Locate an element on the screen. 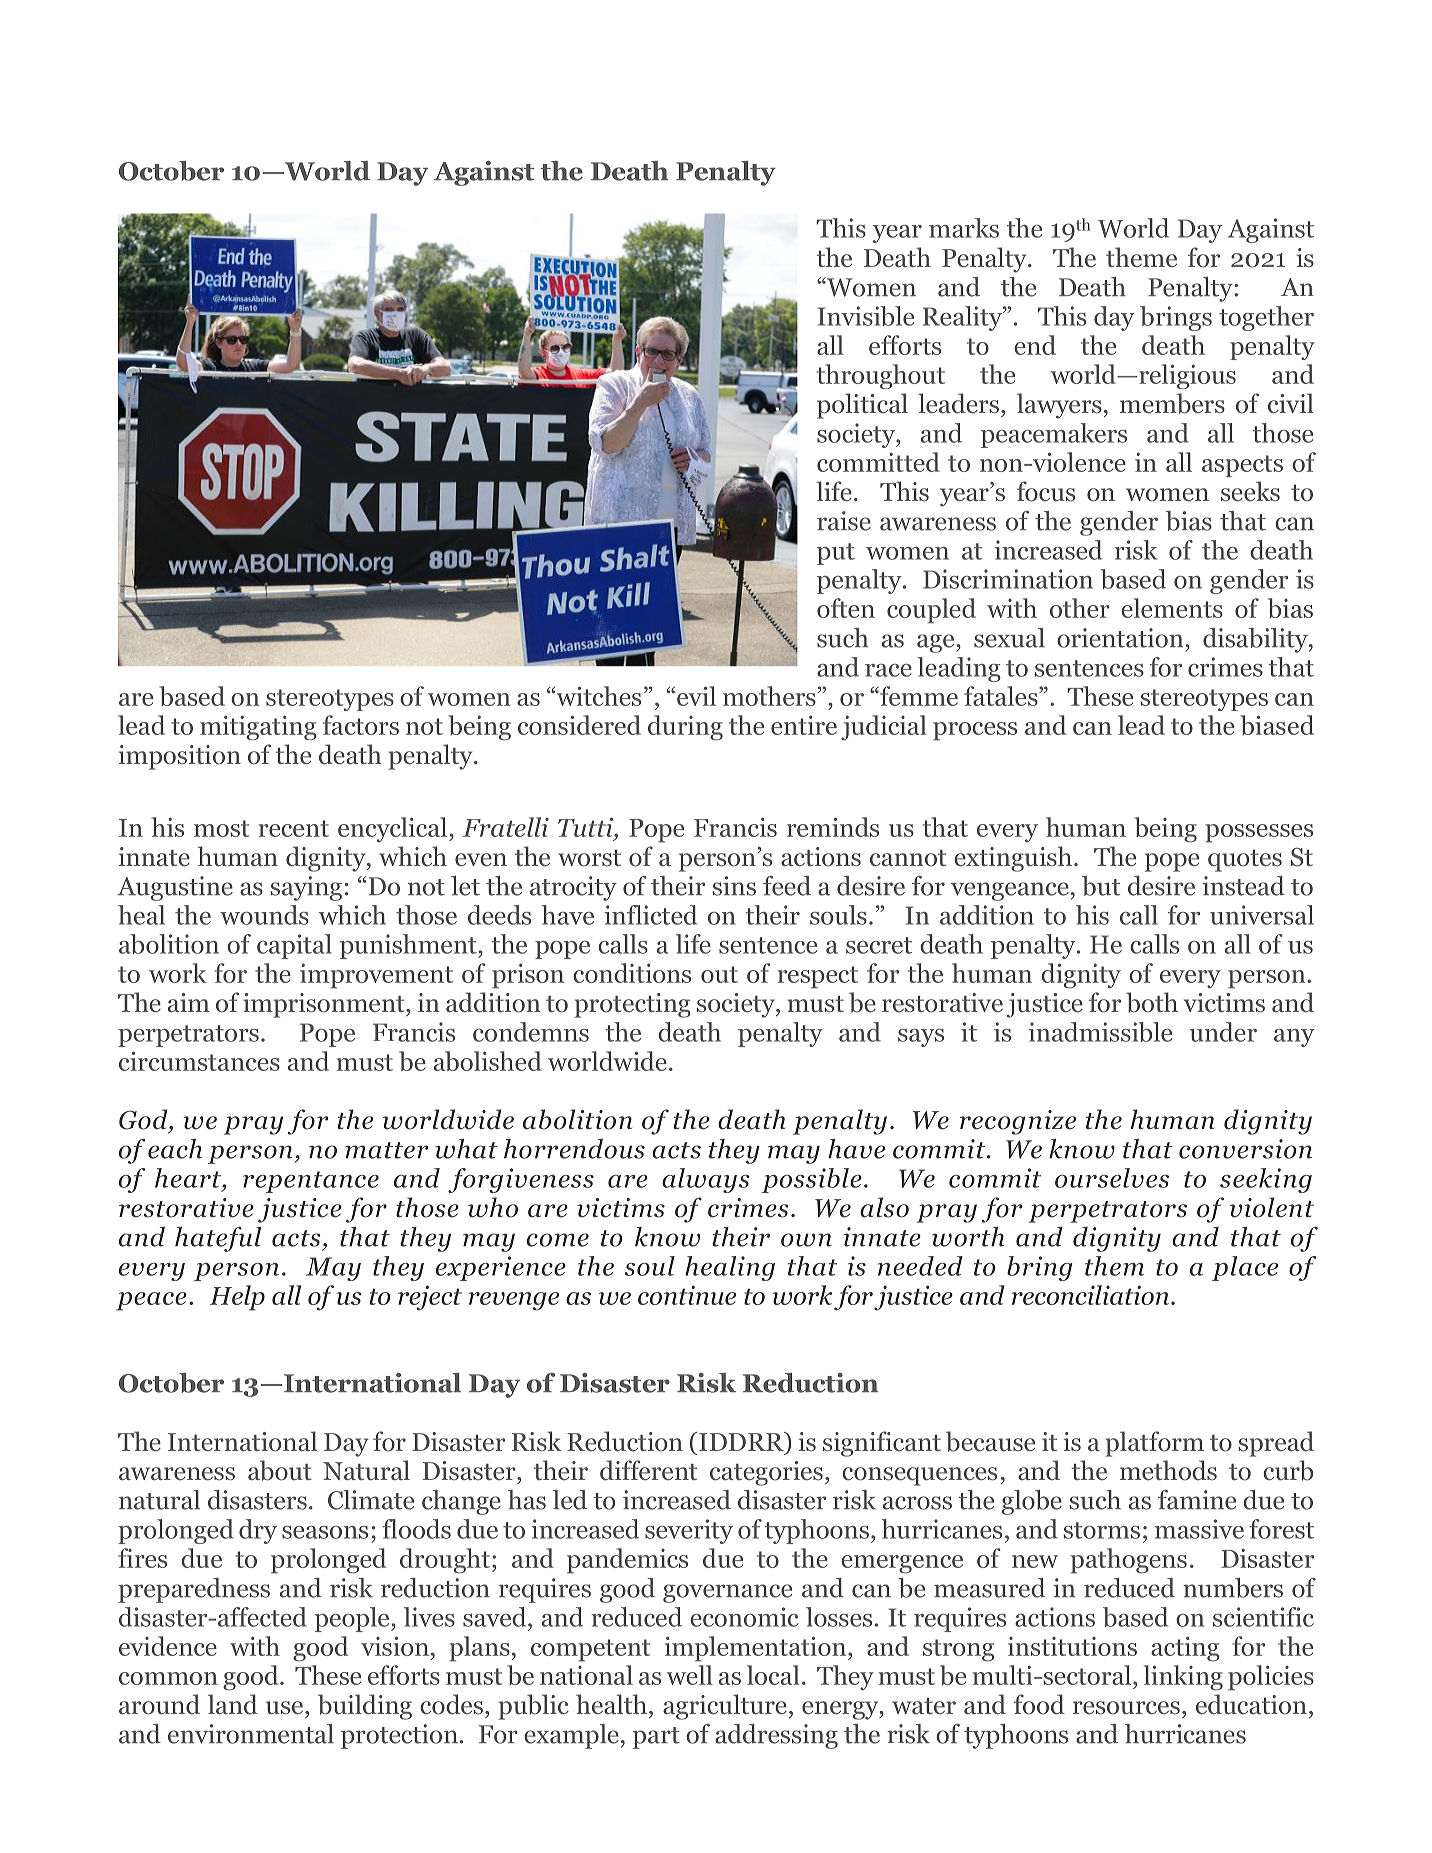  capital is located at coordinates (294, 946).
